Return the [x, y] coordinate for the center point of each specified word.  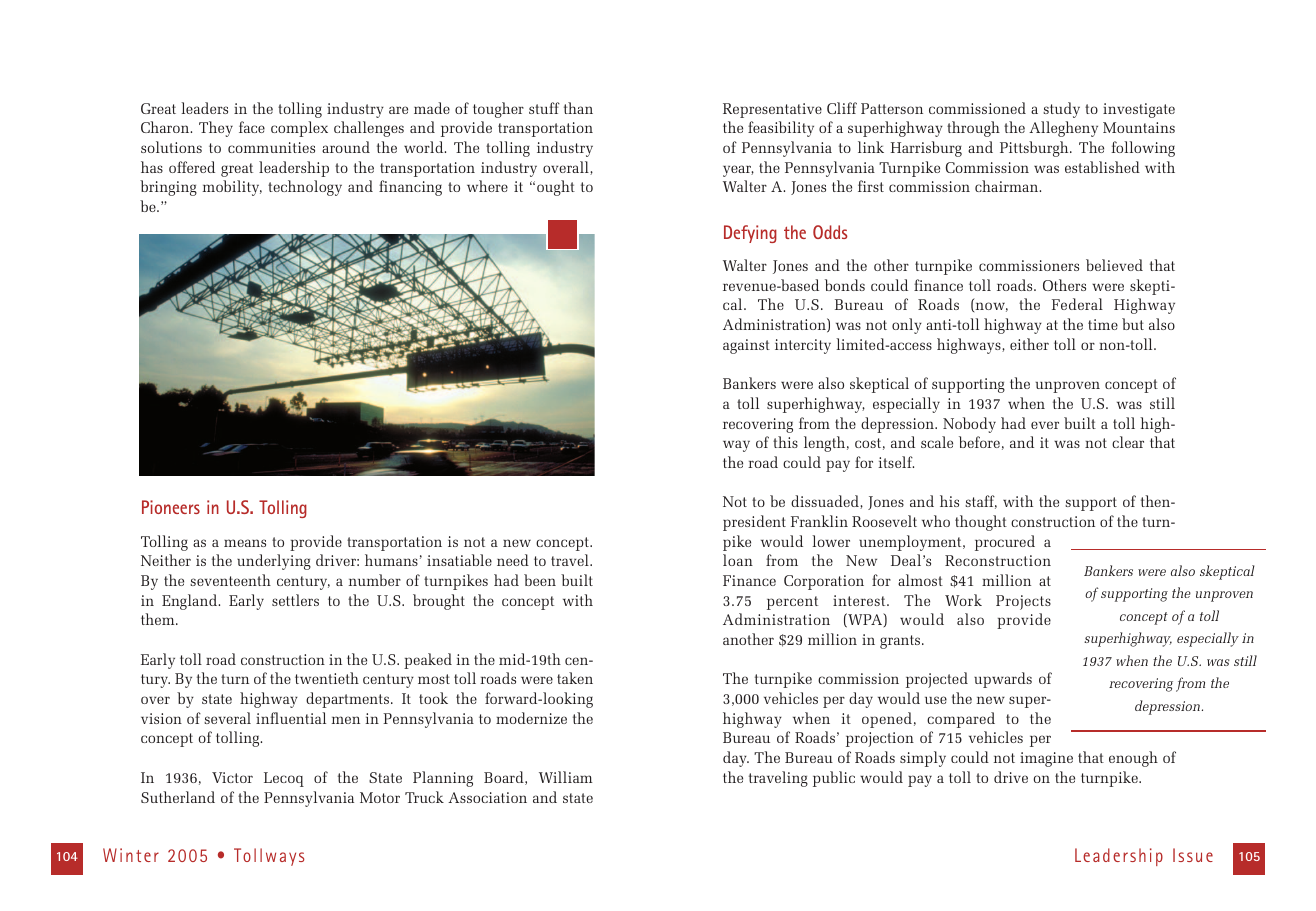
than [578, 108]
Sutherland [178, 797]
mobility [232, 188]
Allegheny [1063, 129]
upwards [1003, 680]
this [785, 442]
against [746, 346]
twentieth [327, 678]
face [252, 127]
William [566, 777]
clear [1128, 442]
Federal [1077, 304]
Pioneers [171, 507]
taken [575, 678]
